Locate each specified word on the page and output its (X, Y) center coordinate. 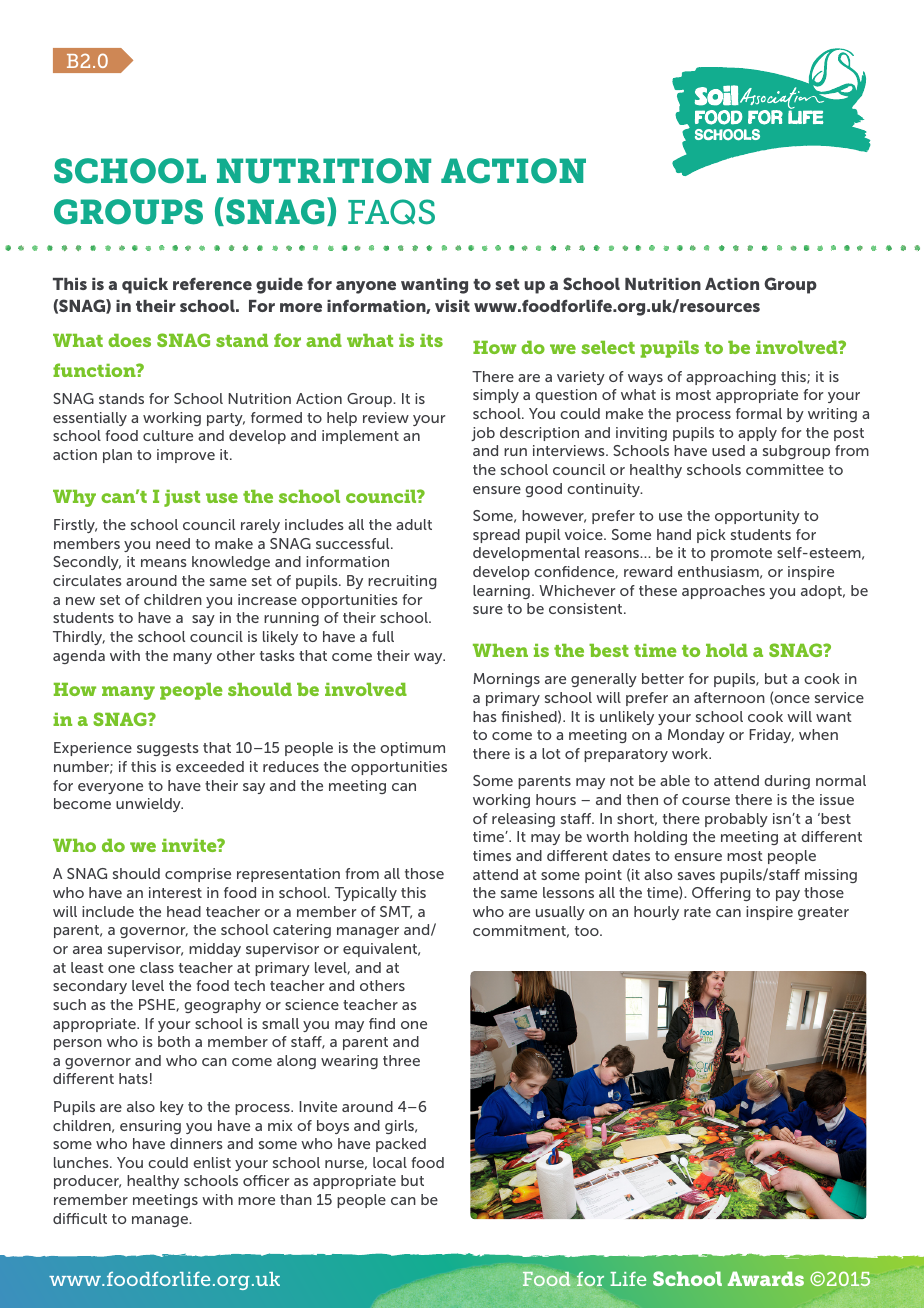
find (382, 1023)
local (390, 1162)
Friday (771, 736)
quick (145, 286)
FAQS (391, 212)
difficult (80, 1218)
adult (414, 524)
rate (697, 912)
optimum (412, 749)
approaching (731, 378)
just (182, 498)
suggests (168, 749)
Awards (766, 1278)
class (157, 967)
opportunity (757, 517)
